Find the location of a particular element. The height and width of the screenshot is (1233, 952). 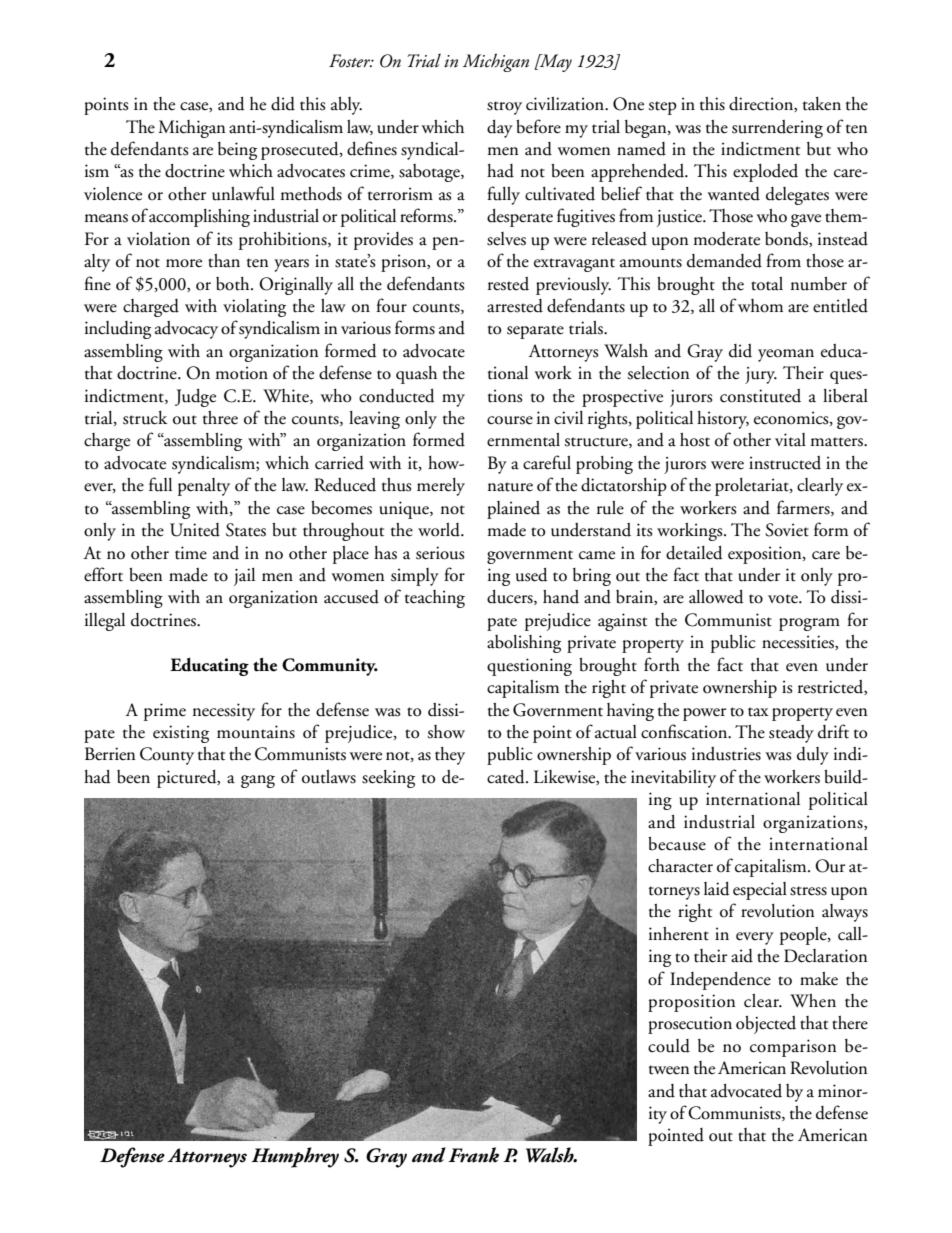

surrendering is located at coordinates (777, 129).
